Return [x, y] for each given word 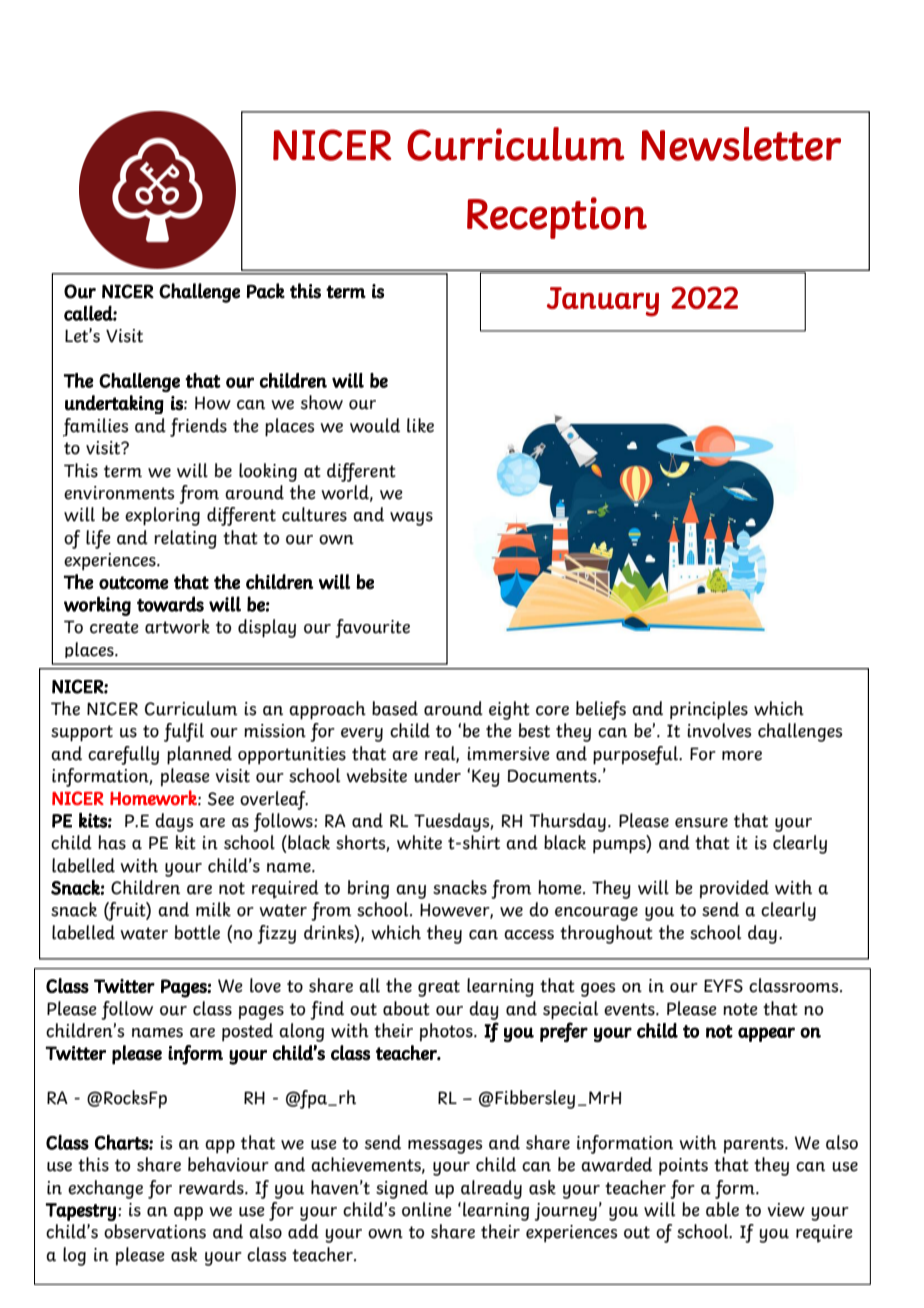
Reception [557, 218]
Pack [266, 291]
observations [155, 1231]
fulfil [184, 732]
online [427, 1209]
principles [709, 710]
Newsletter [741, 144]
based [395, 708]
